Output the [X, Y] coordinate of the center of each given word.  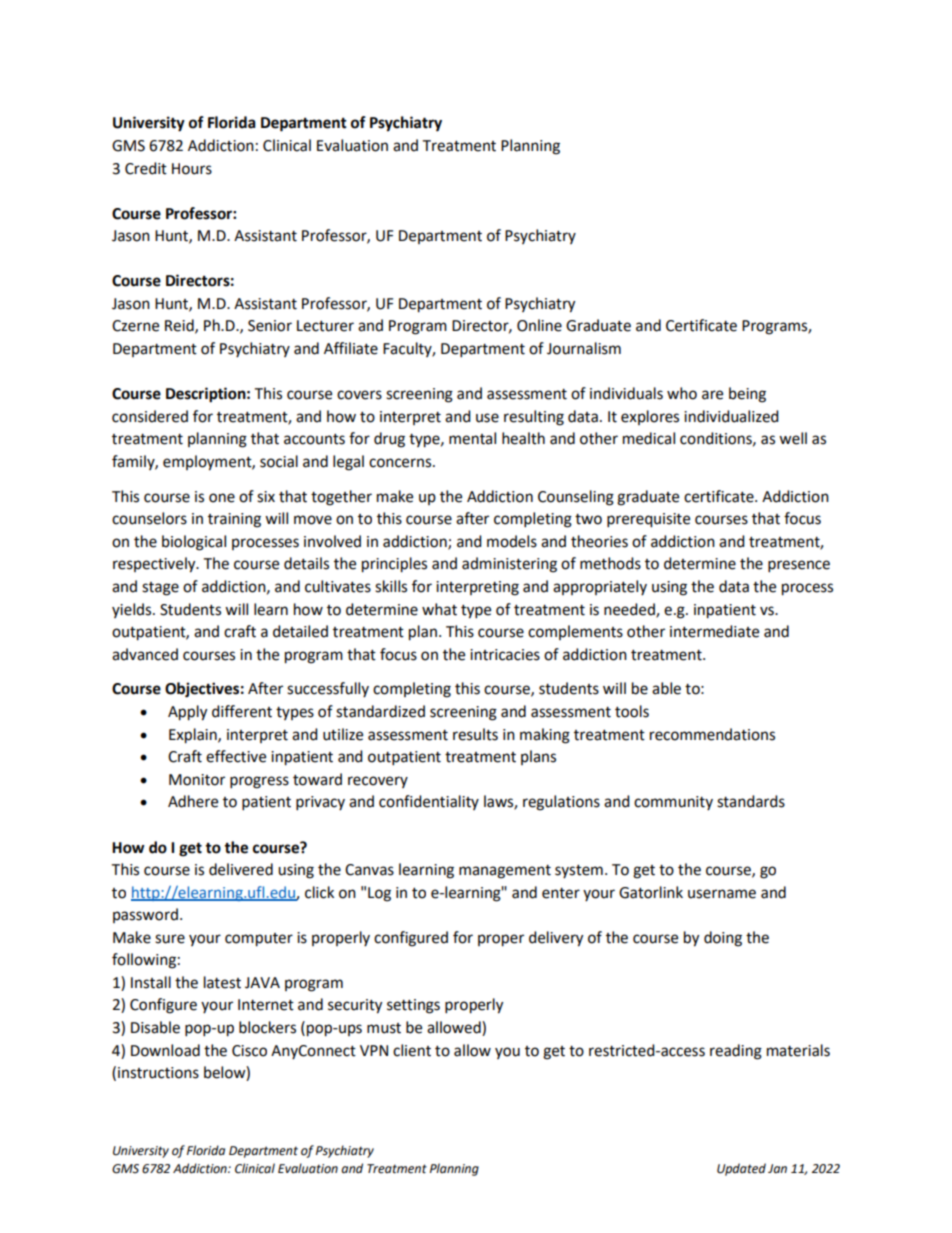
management [505, 872]
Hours [192, 169]
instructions [158, 1073]
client [412, 1050]
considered [150, 416]
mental [472, 438]
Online [539, 325]
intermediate [714, 631]
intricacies [505, 655]
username [722, 894]
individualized [731, 416]
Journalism [584, 348]
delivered [241, 869]
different [242, 711]
